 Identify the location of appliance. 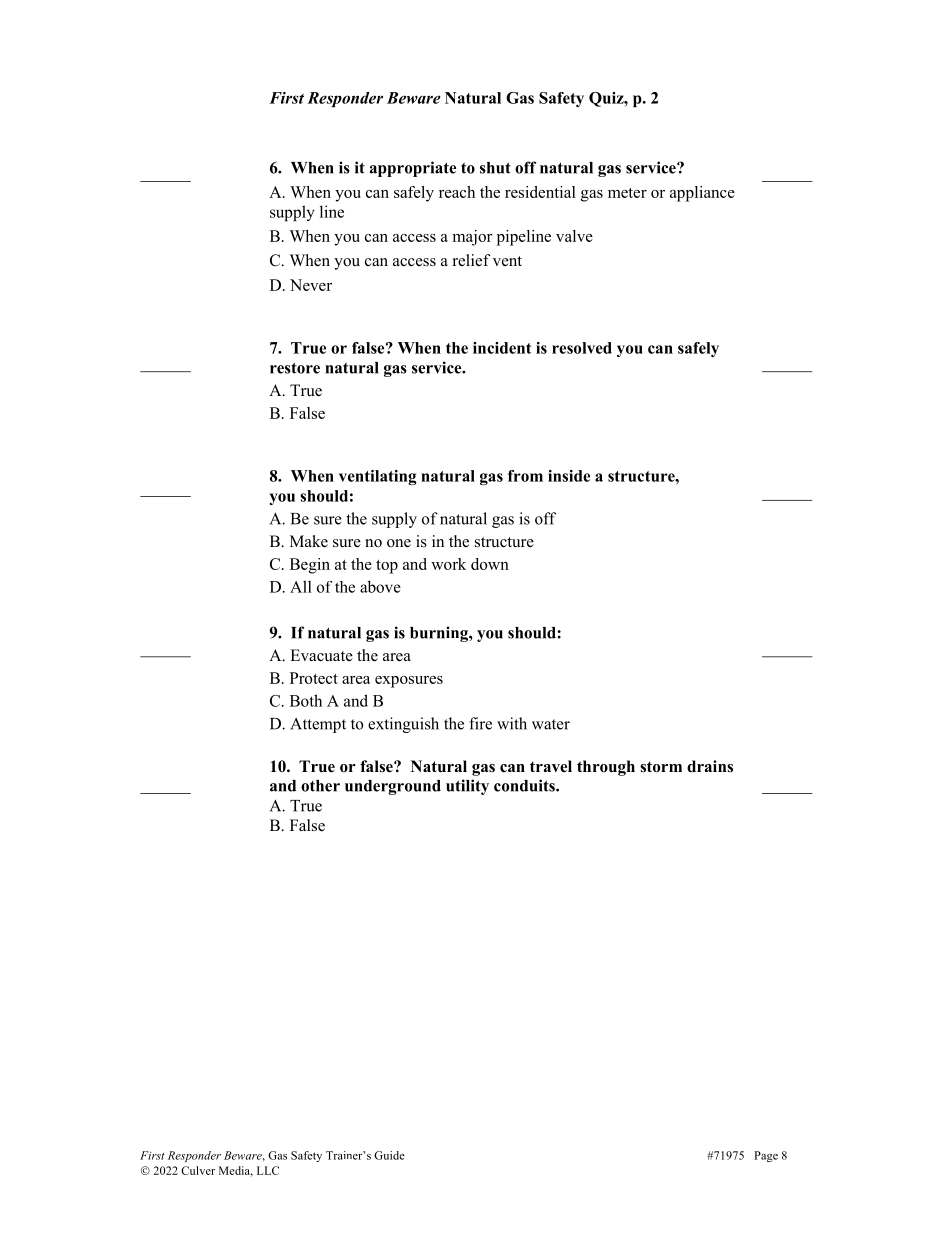
(702, 194).
